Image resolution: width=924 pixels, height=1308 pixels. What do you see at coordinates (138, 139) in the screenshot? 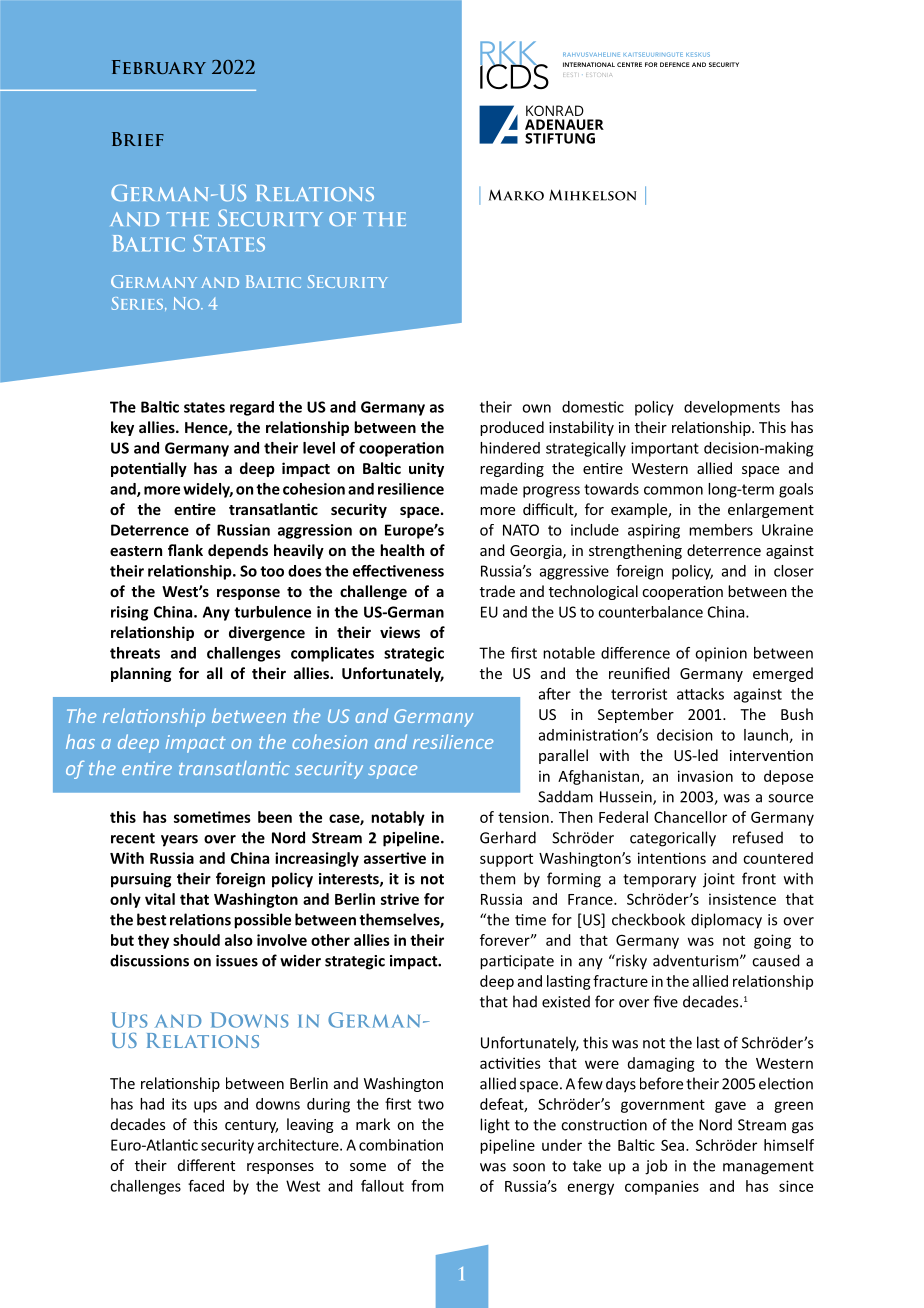
I see `Brief` at bounding box center [138, 139].
